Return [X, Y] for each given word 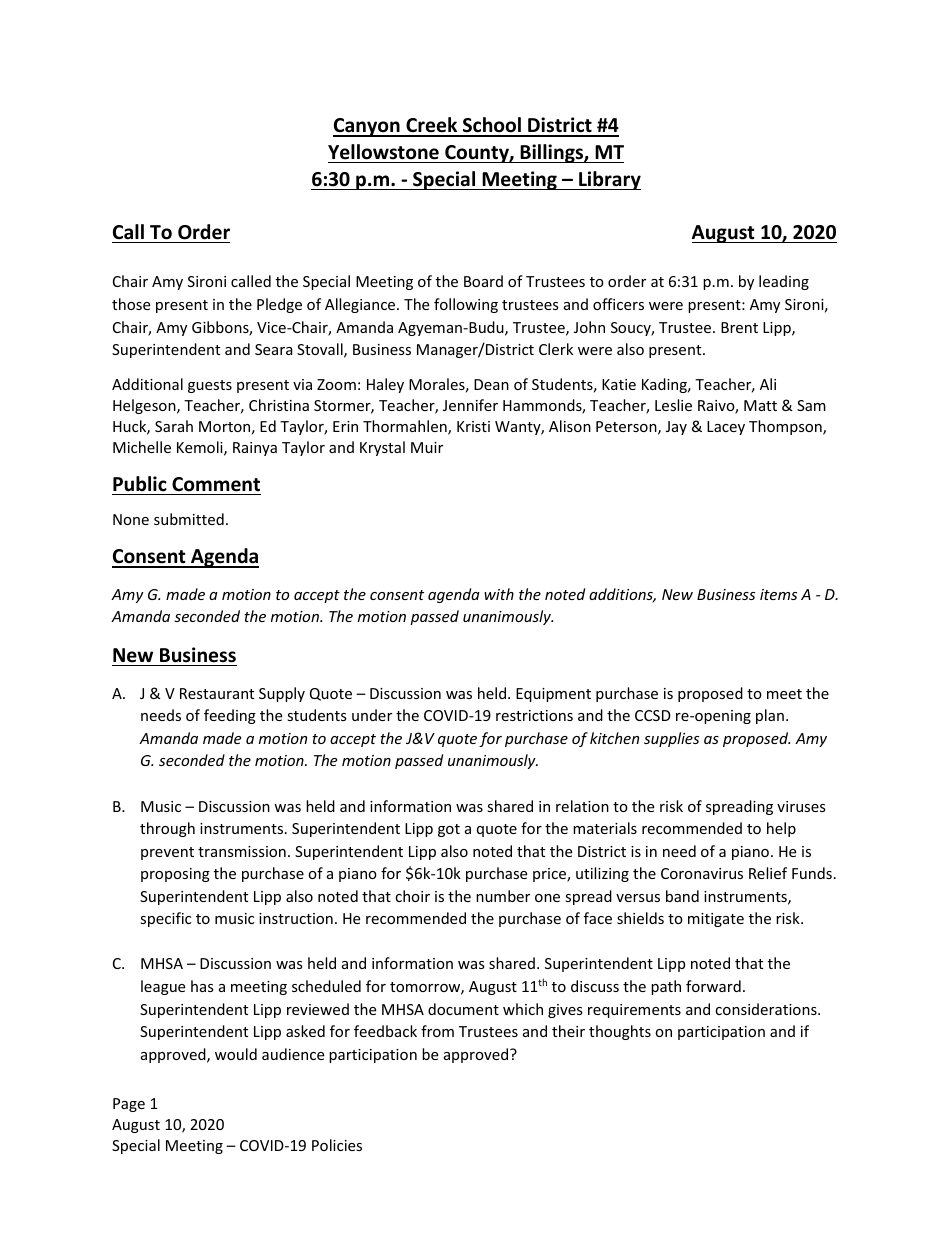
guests [210, 386]
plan [770, 716]
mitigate [716, 920]
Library [609, 180]
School [492, 126]
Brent [739, 327]
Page [129, 1105]
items [778, 594]
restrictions [534, 715]
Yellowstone [383, 152]
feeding [230, 716]
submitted [189, 519]
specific [165, 919]
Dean [491, 384]
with [499, 594]
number [503, 896]
